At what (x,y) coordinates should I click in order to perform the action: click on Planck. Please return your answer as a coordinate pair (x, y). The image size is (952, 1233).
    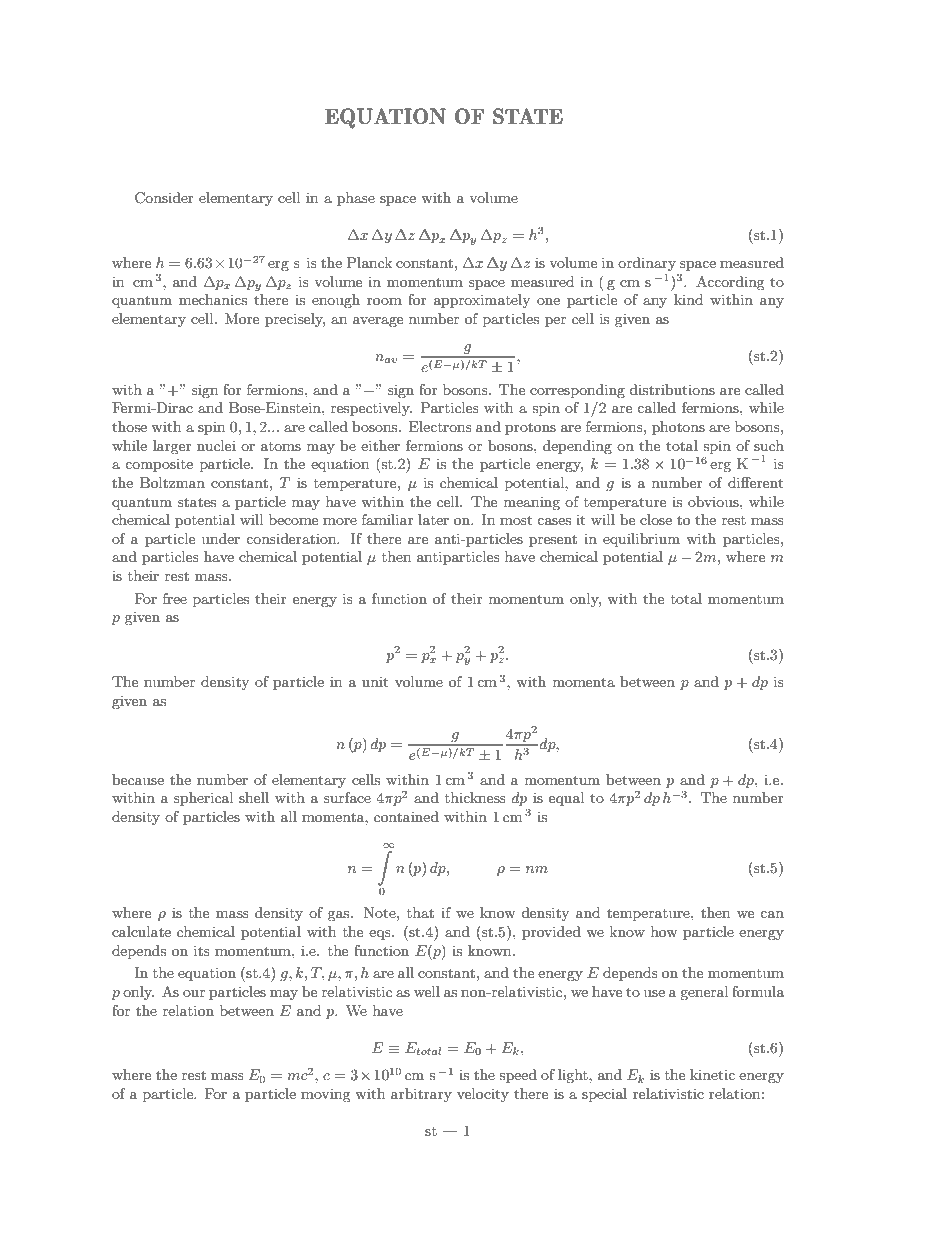
    Looking at the image, I should click on (369, 262).
